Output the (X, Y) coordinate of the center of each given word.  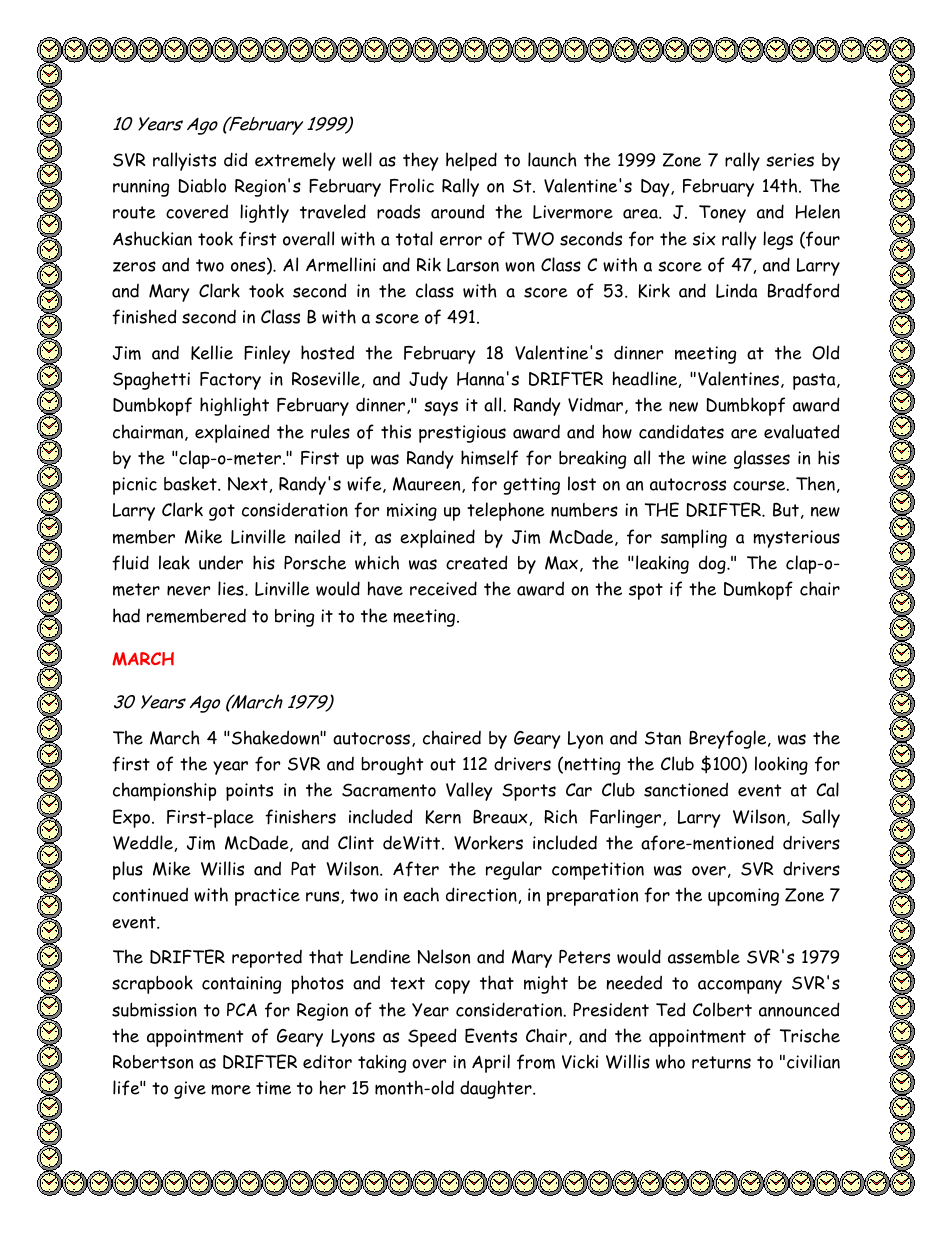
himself (489, 458)
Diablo (202, 185)
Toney (722, 214)
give (190, 1090)
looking (781, 765)
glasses (762, 459)
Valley (469, 791)
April (491, 1063)
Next (248, 484)
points (249, 792)
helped (471, 161)
